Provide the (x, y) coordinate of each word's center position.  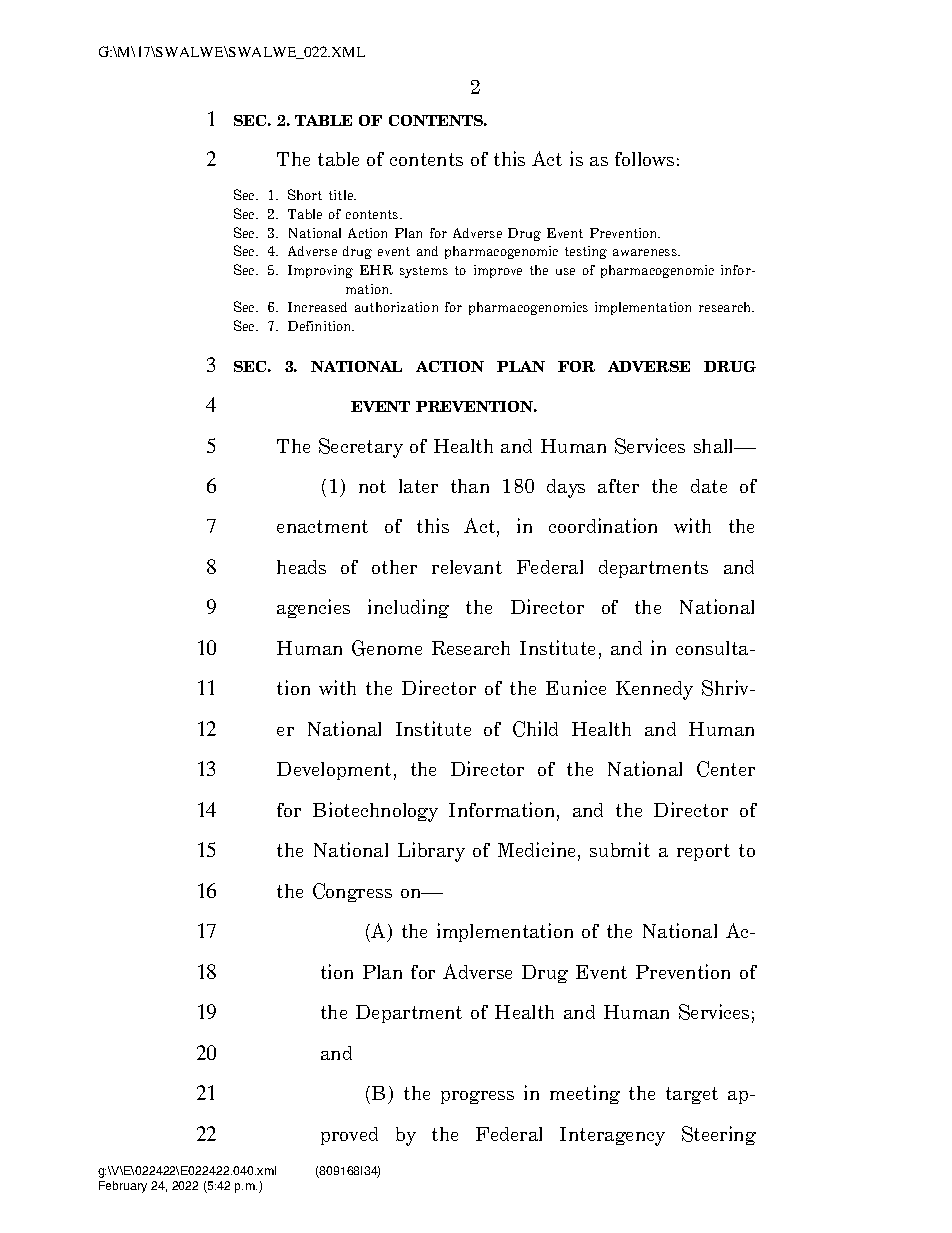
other (394, 567)
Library (431, 852)
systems (424, 272)
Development (334, 771)
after (618, 486)
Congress (352, 892)
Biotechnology (375, 812)
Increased (317, 307)
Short (305, 194)
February (123, 1187)
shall (715, 446)
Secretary (361, 448)
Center (726, 769)
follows (644, 159)
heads (301, 567)
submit (620, 849)
